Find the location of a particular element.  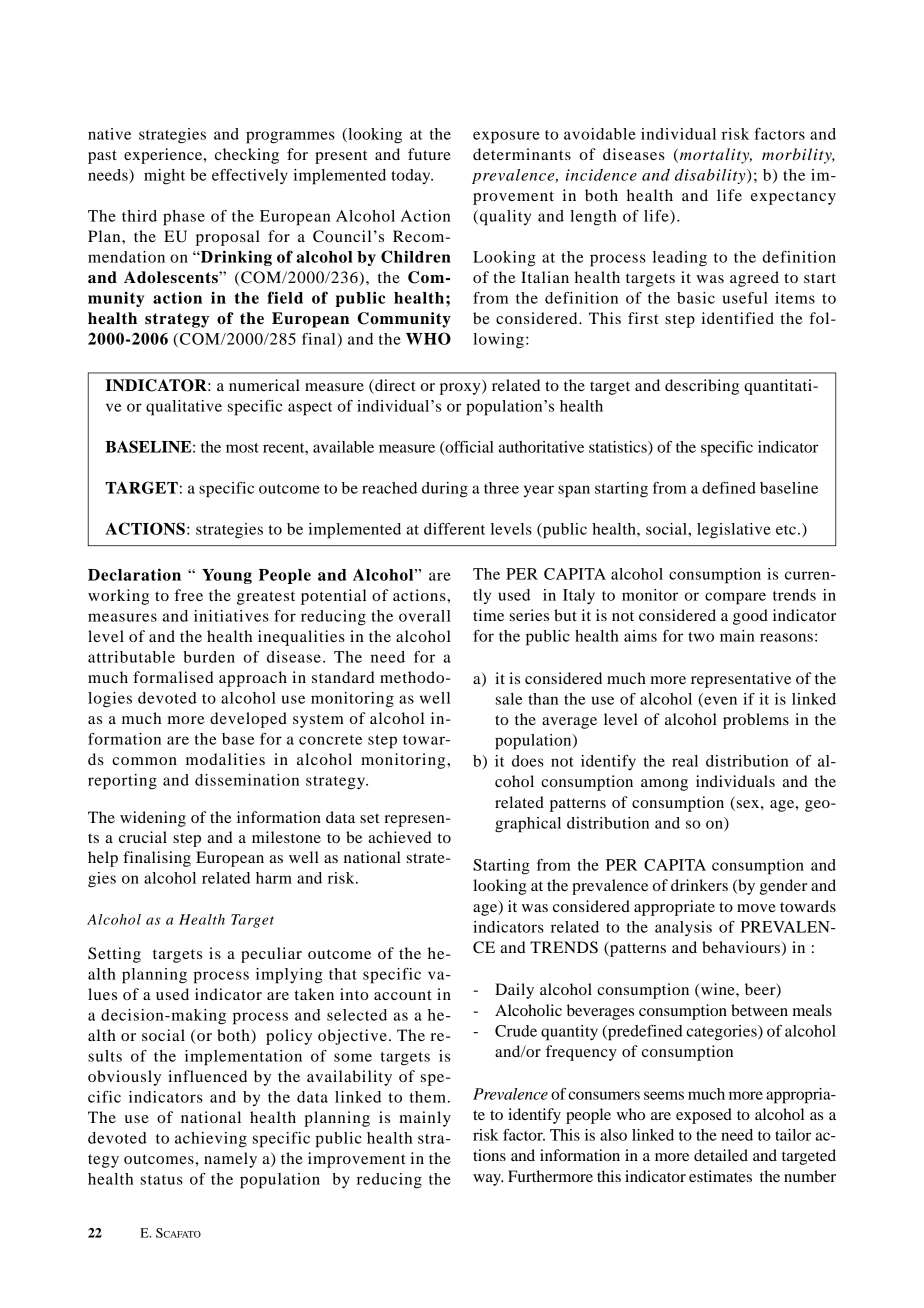

among is located at coordinates (664, 785).
